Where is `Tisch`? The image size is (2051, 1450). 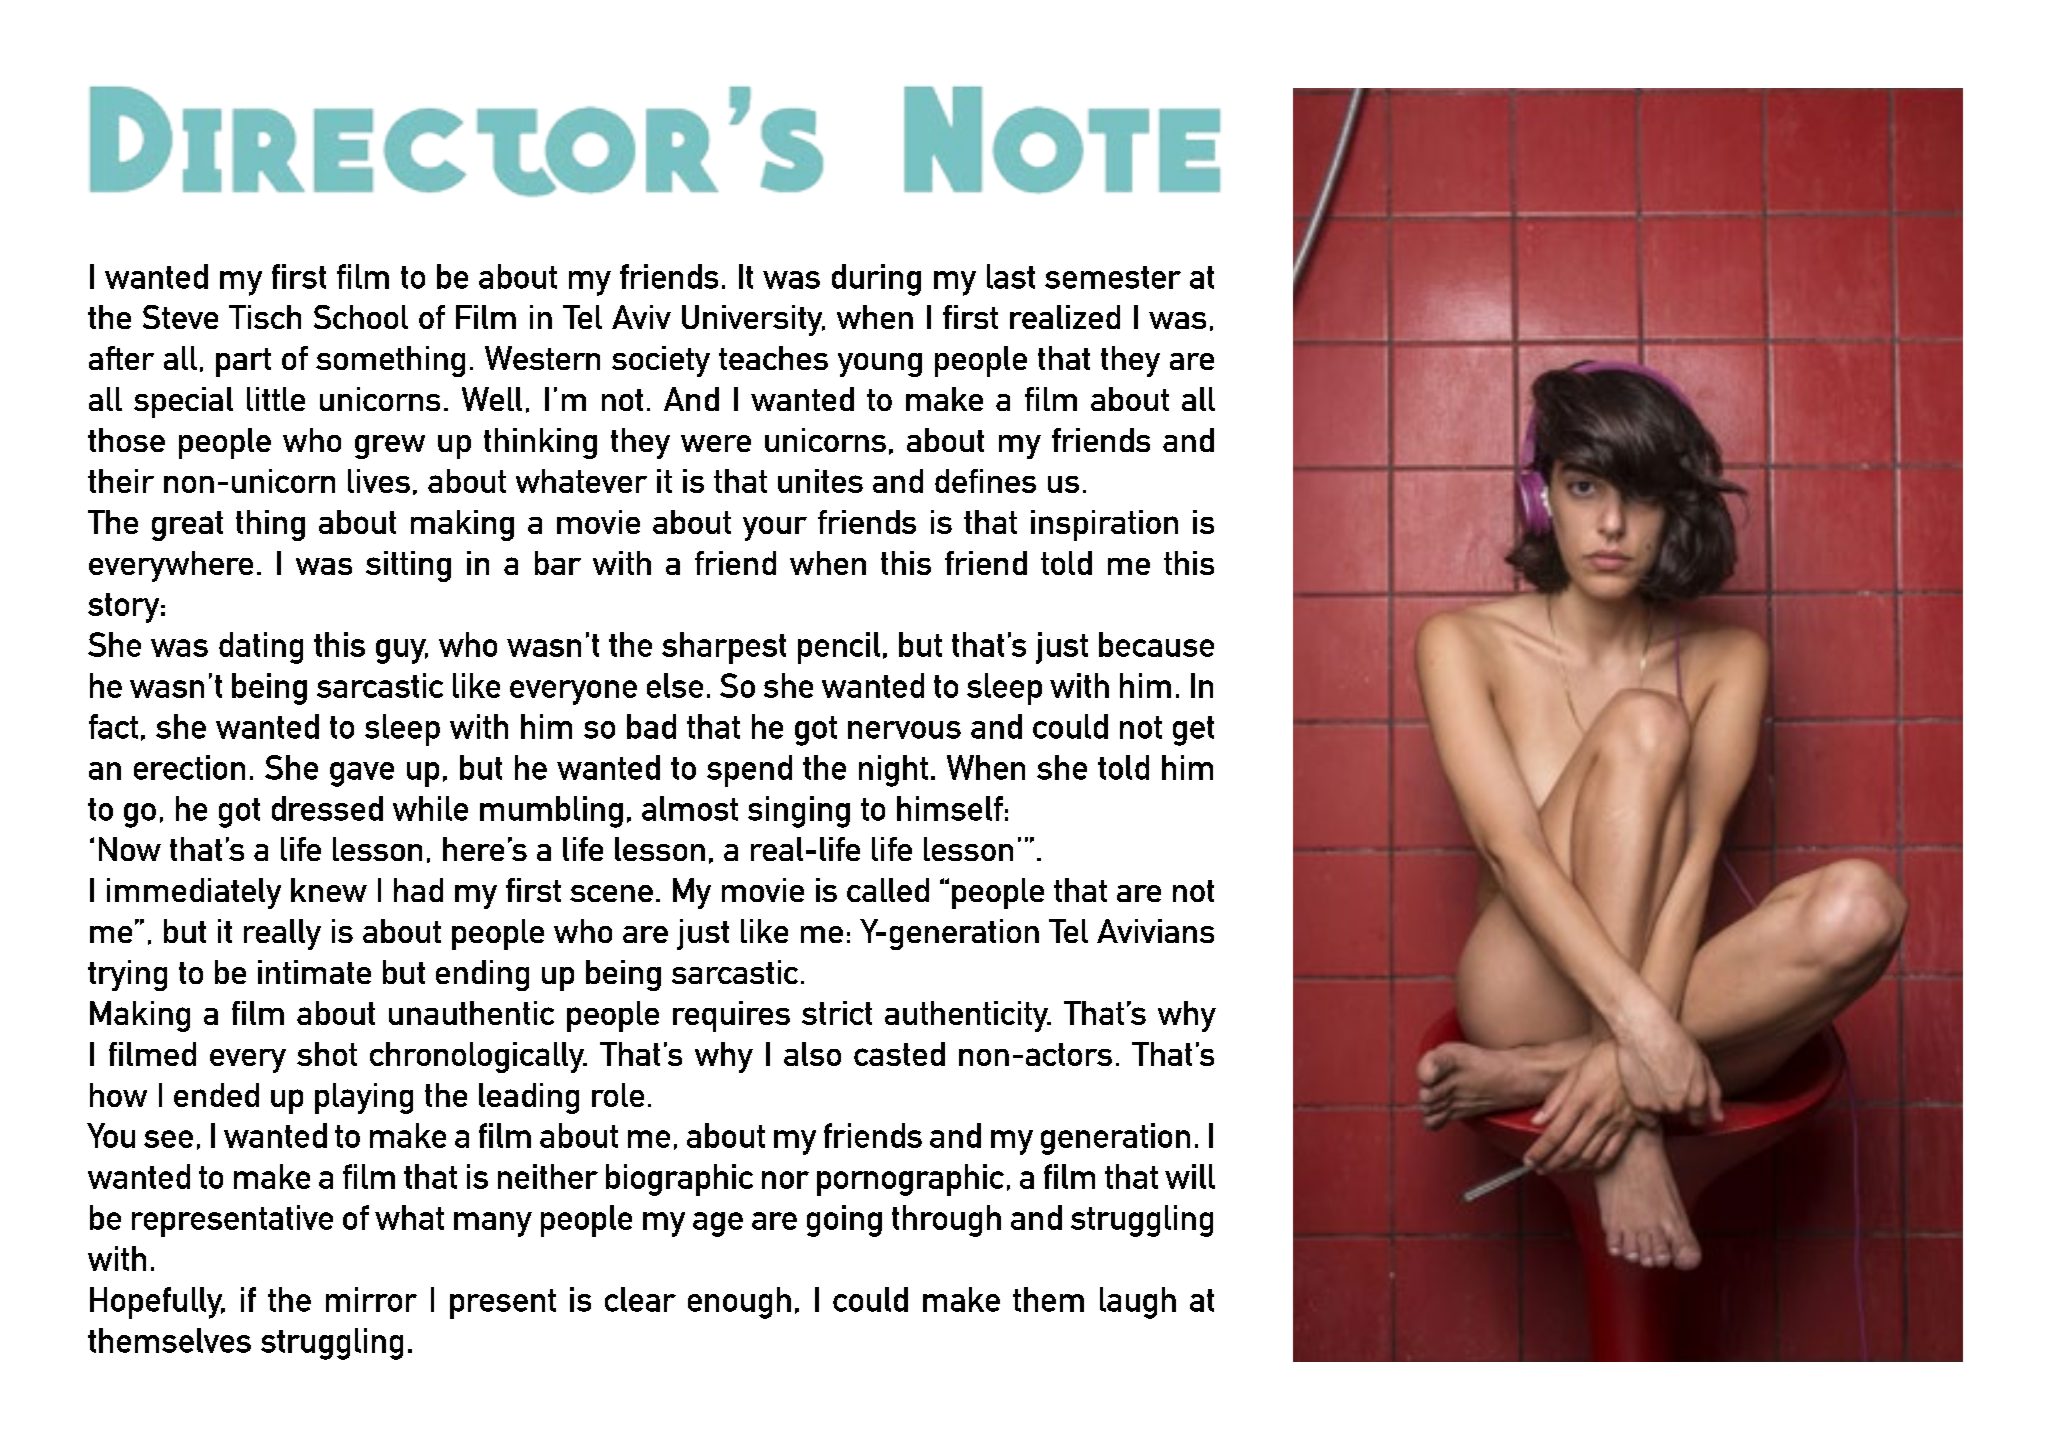
Tisch is located at coordinates (265, 317).
